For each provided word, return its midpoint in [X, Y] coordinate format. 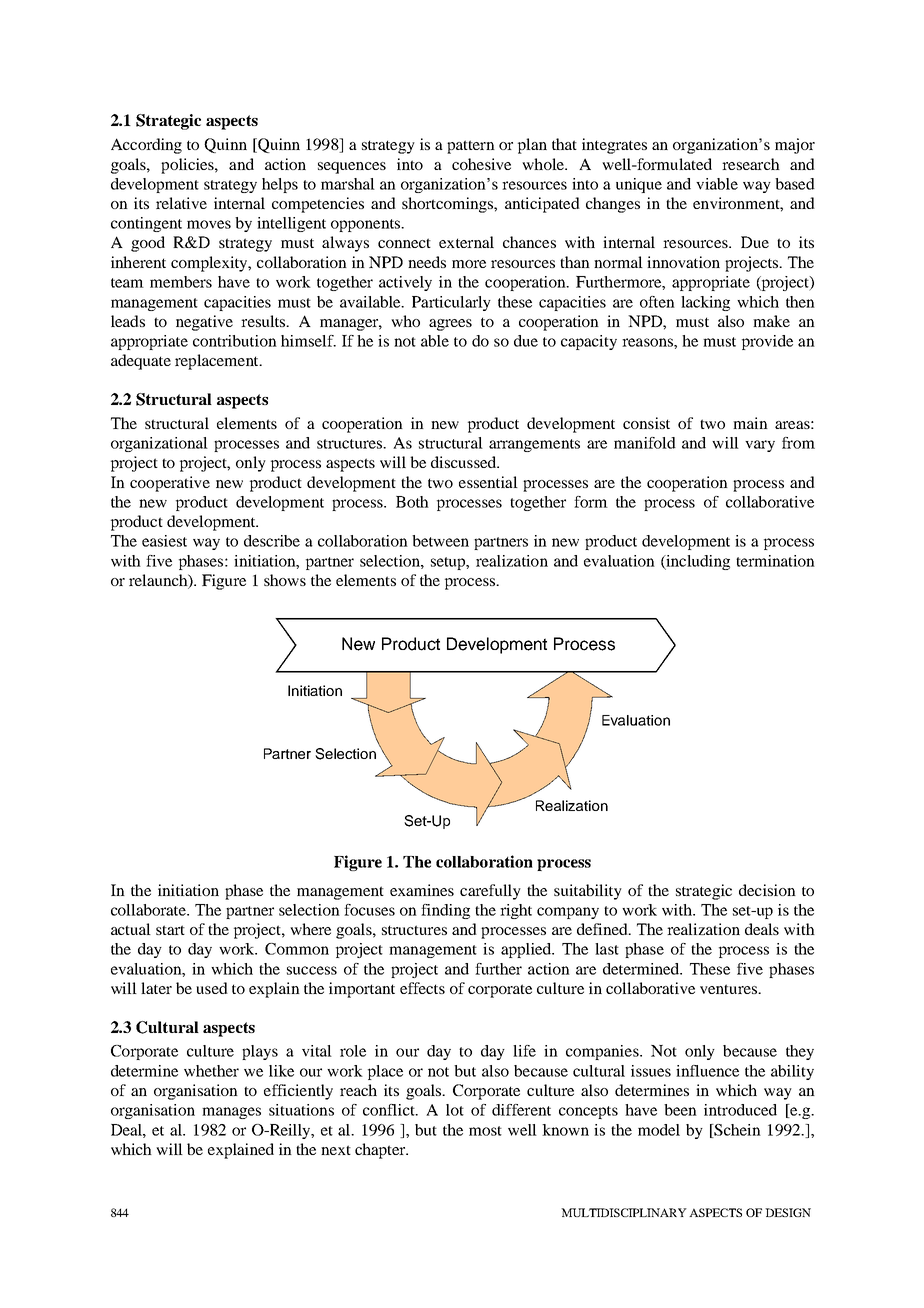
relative [181, 203]
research [751, 164]
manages [231, 1113]
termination [775, 561]
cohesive [481, 164]
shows [285, 580]
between [440, 541]
